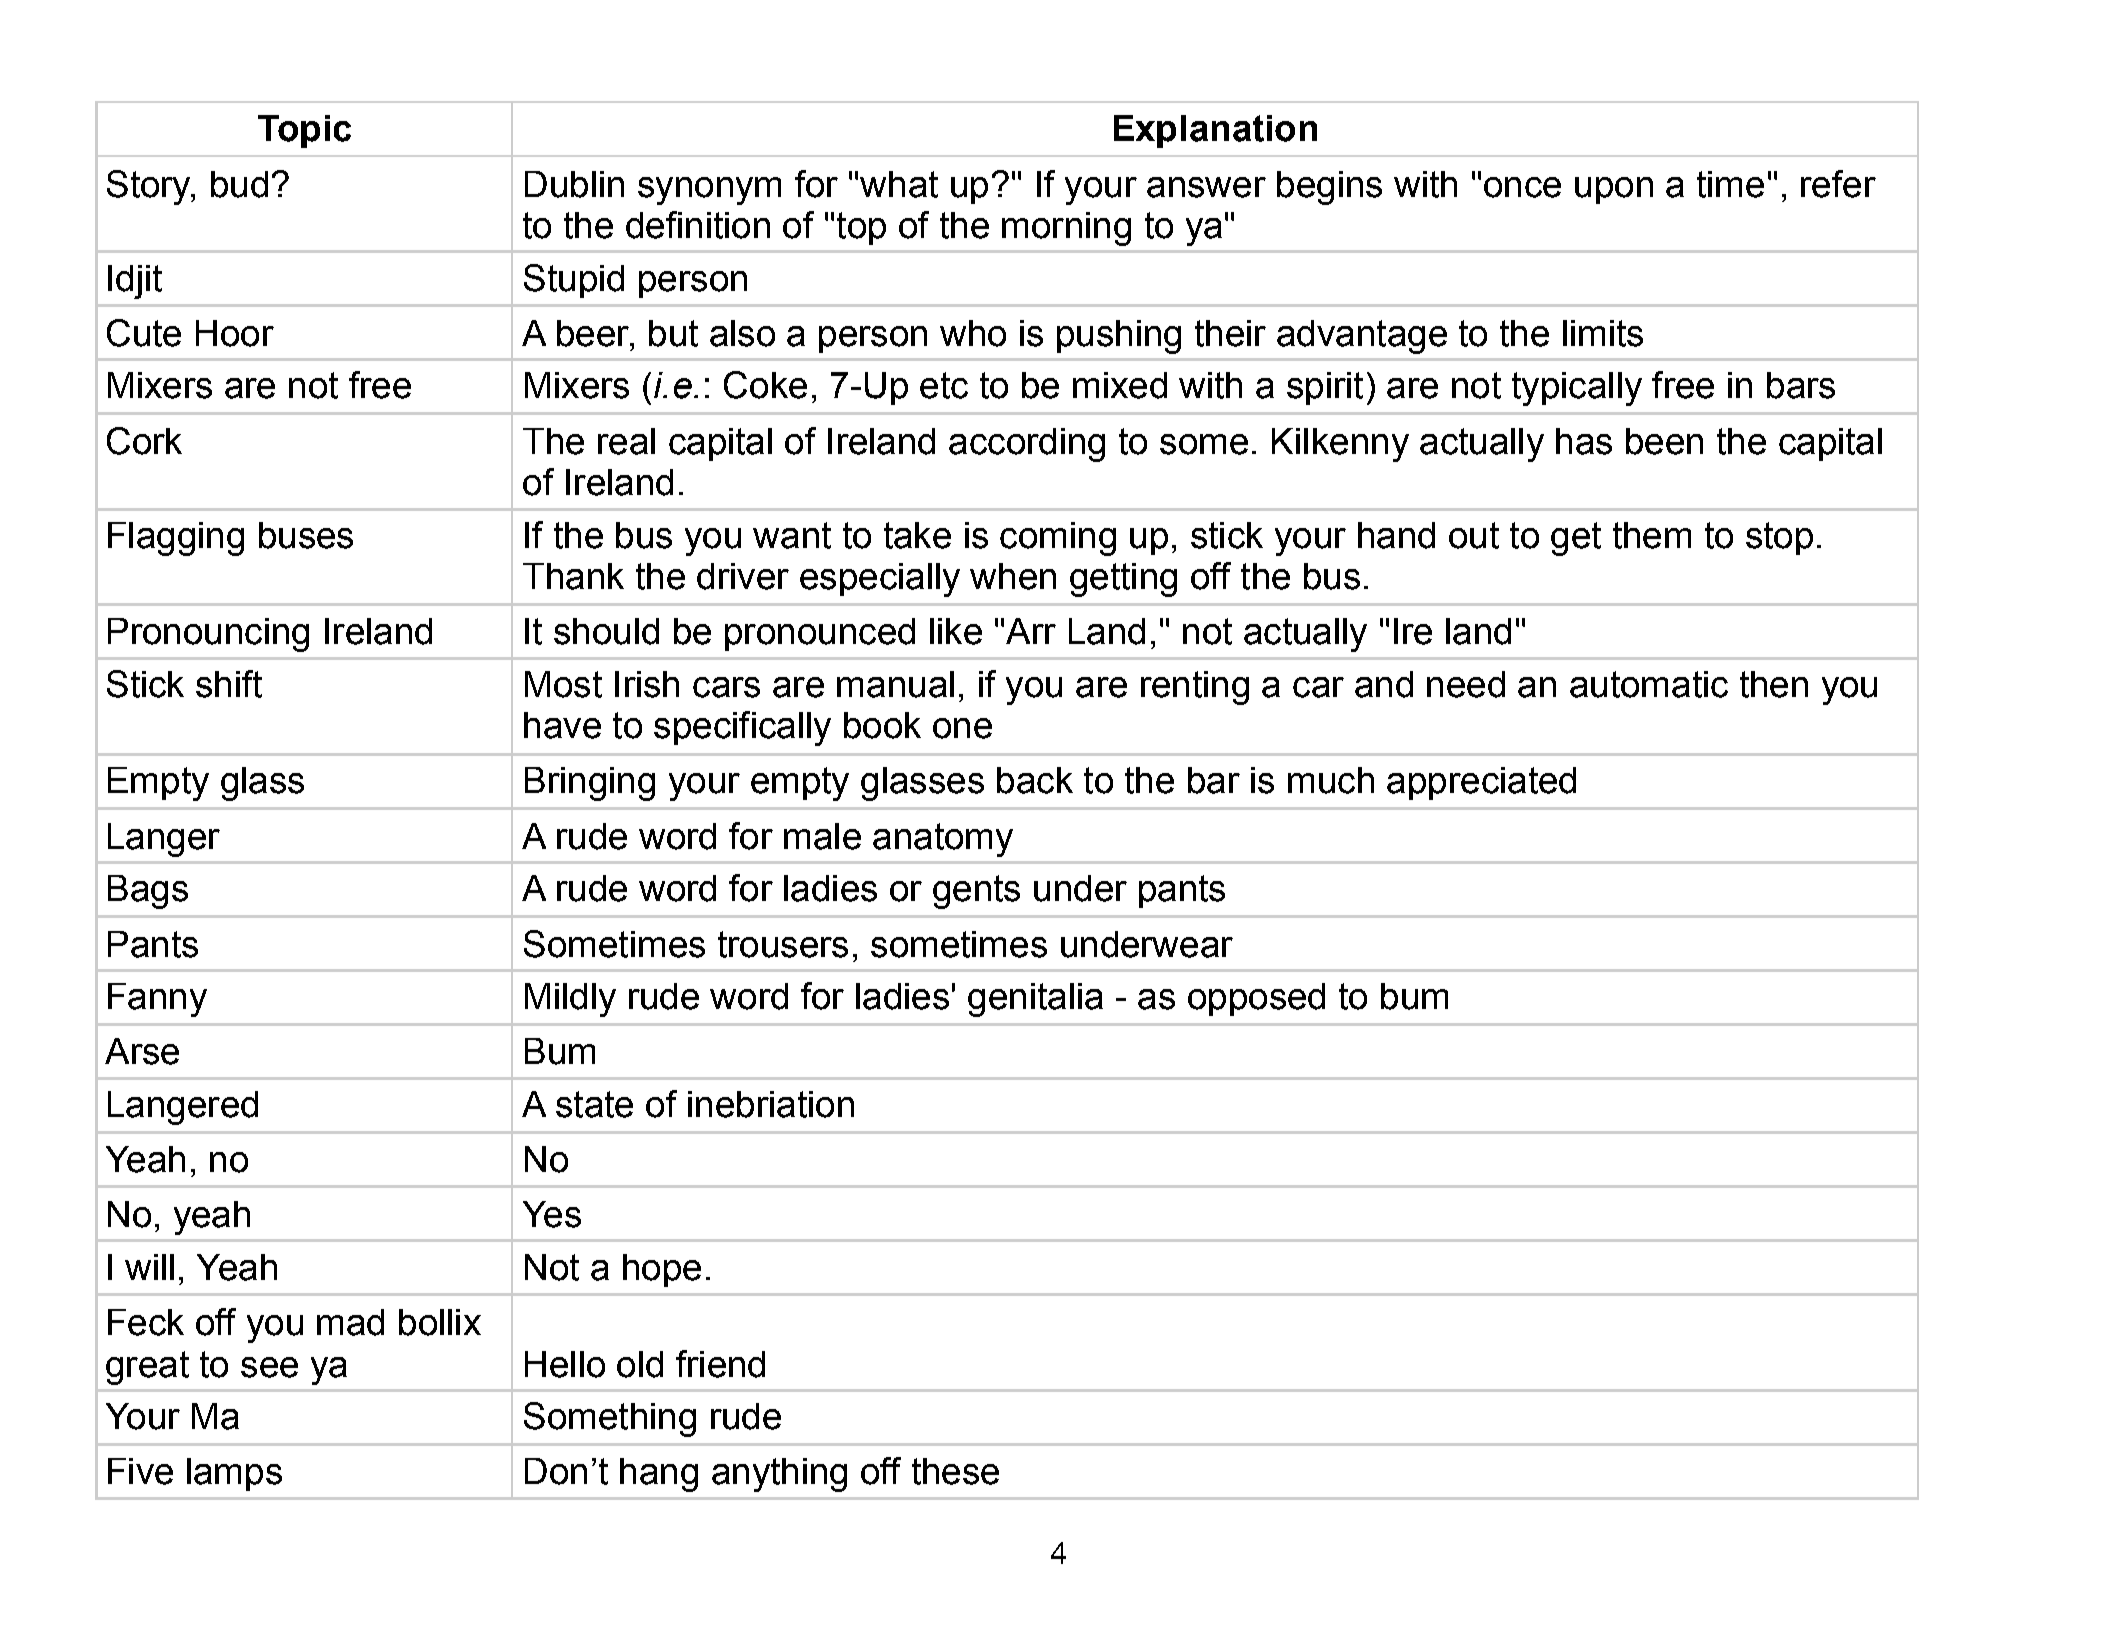 The image size is (2121, 1639). Describe the element at coordinates (1035, 1000) in the screenshot. I see `genitalia` at that location.
